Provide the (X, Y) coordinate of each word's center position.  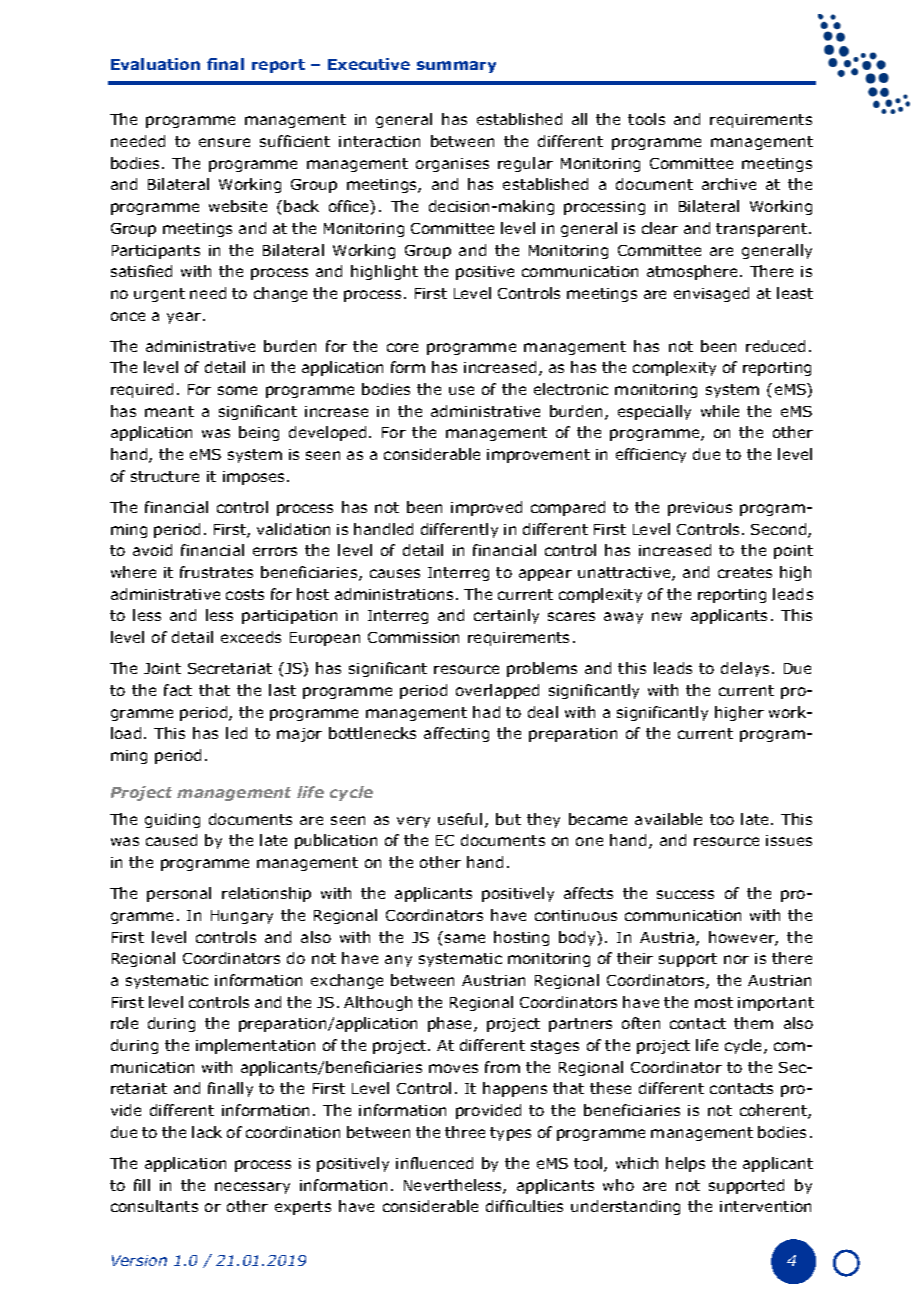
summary (456, 67)
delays (745, 669)
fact (178, 690)
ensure (224, 142)
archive (729, 184)
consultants (154, 1206)
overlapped (497, 691)
